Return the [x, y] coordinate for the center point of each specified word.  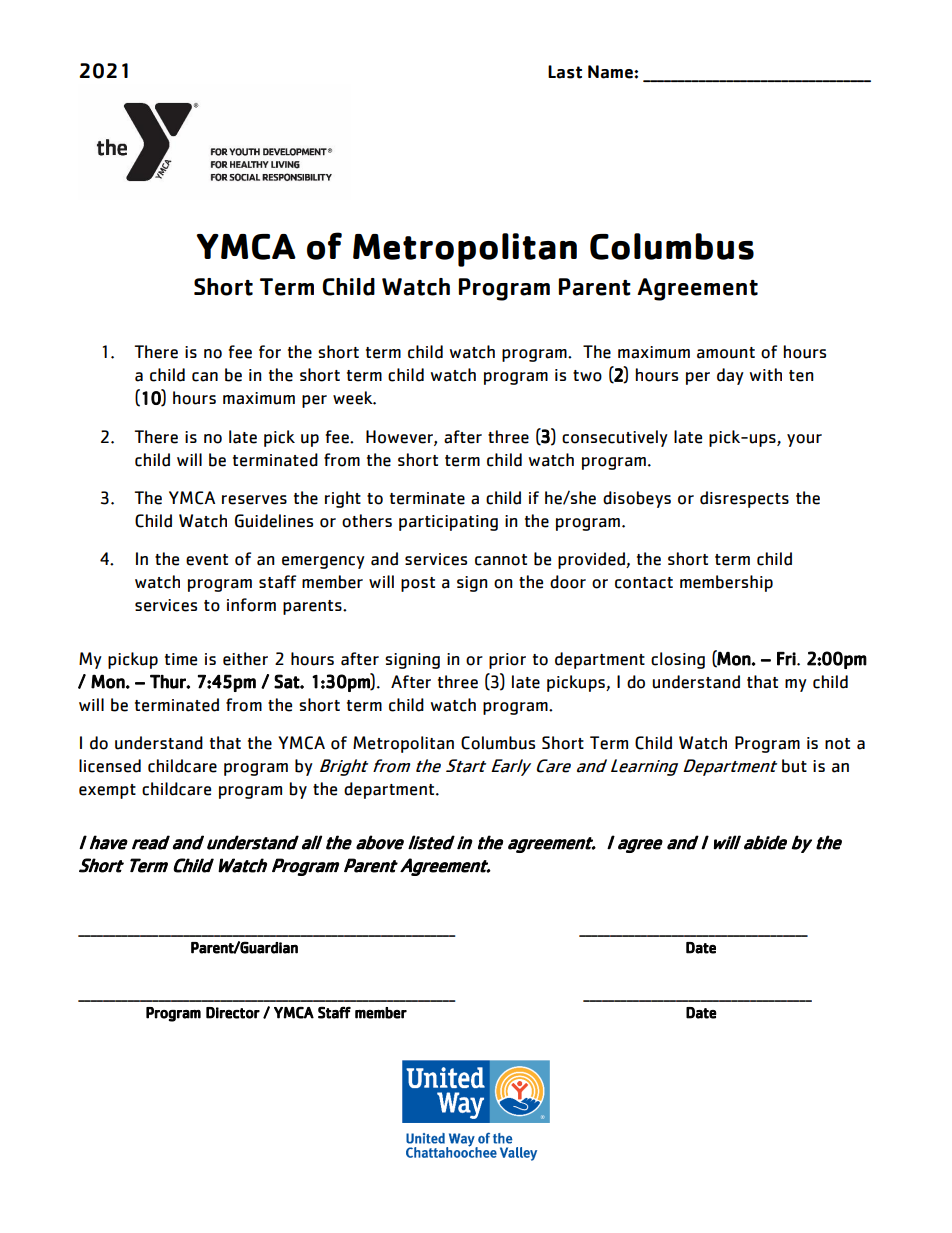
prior [507, 661]
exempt [107, 791]
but [794, 766]
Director [233, 1013]
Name [611, 72]
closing [678, 660]
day [730, 376]
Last [565, 72]
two [587, 376]
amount [726, 353]
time [181, 659]
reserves [254, 500]
